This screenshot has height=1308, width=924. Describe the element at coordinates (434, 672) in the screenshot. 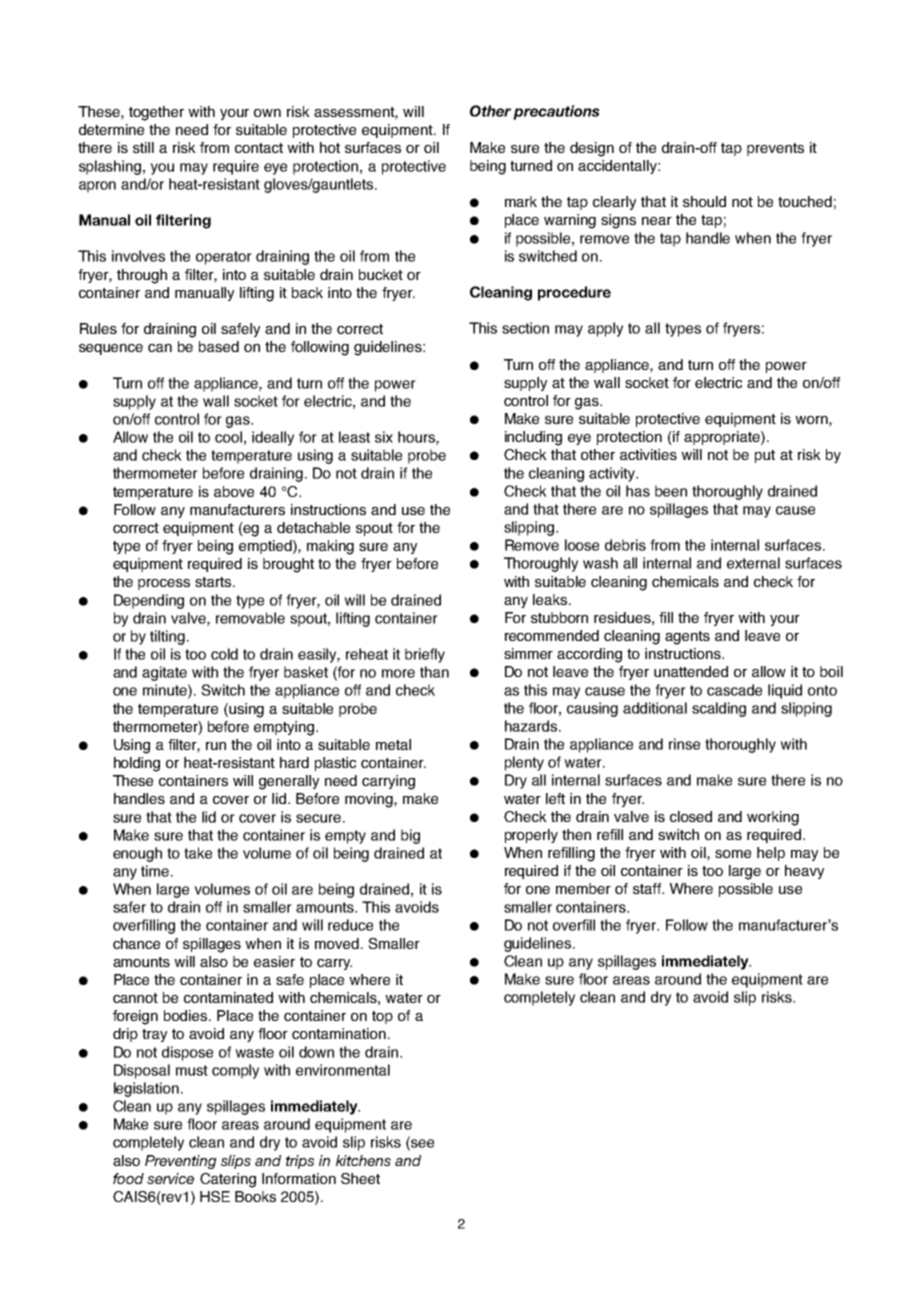

I see `than` at that location.
